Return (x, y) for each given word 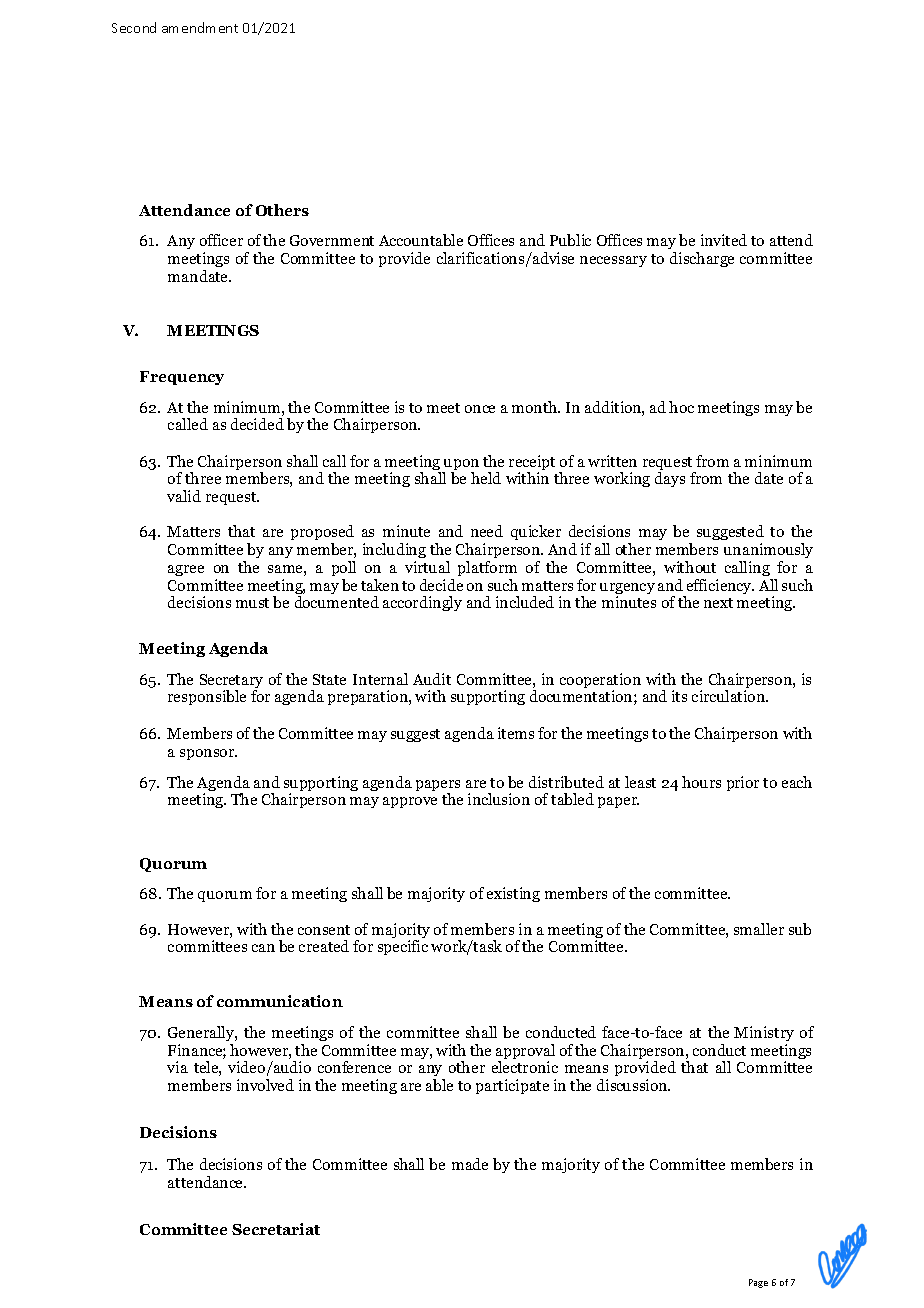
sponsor (208, 754)
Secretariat (276, 1229)
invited (724, 240)
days (670, 479)
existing (513, 894)
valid (184, 496)
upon (460, 466)
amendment (200, 27)
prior (743, 783)
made (470, 1164)
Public (570, 240)
